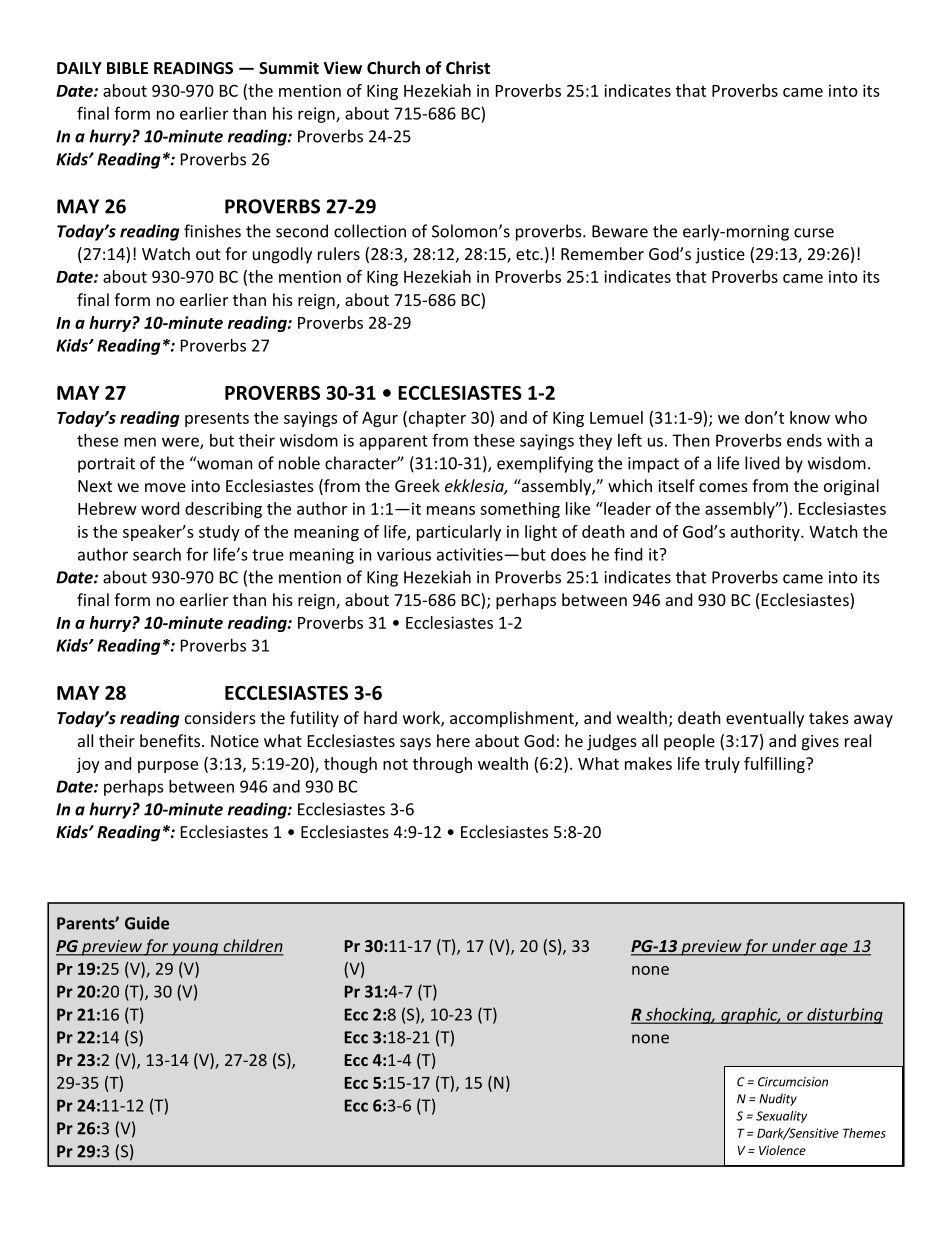  What do you see at coordinates (513, 719) in the screenshot?
I see `accomplishment` at bounding box center [513, 719].
